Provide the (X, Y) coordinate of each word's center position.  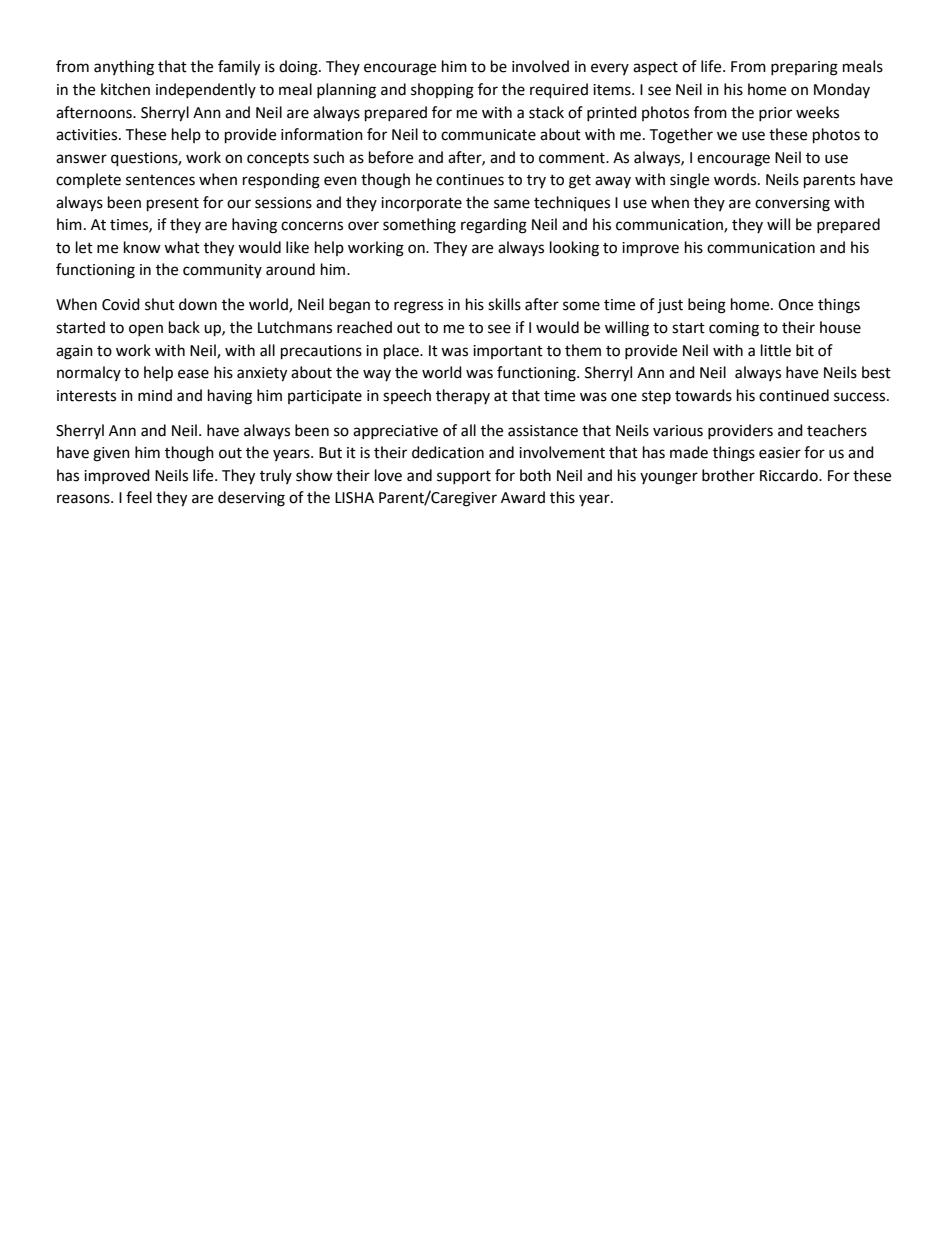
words (736, 179)
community (222, 271)
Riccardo (790, 475)
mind (155, 395)
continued (794, 395)
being (707, 306)
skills (504, 304)
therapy (463, 396)
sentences (160, 180)
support (464, 477)
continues (470, 180)
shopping (442, 91)
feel (139, 497)
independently (206, 90)
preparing (804, 68)
